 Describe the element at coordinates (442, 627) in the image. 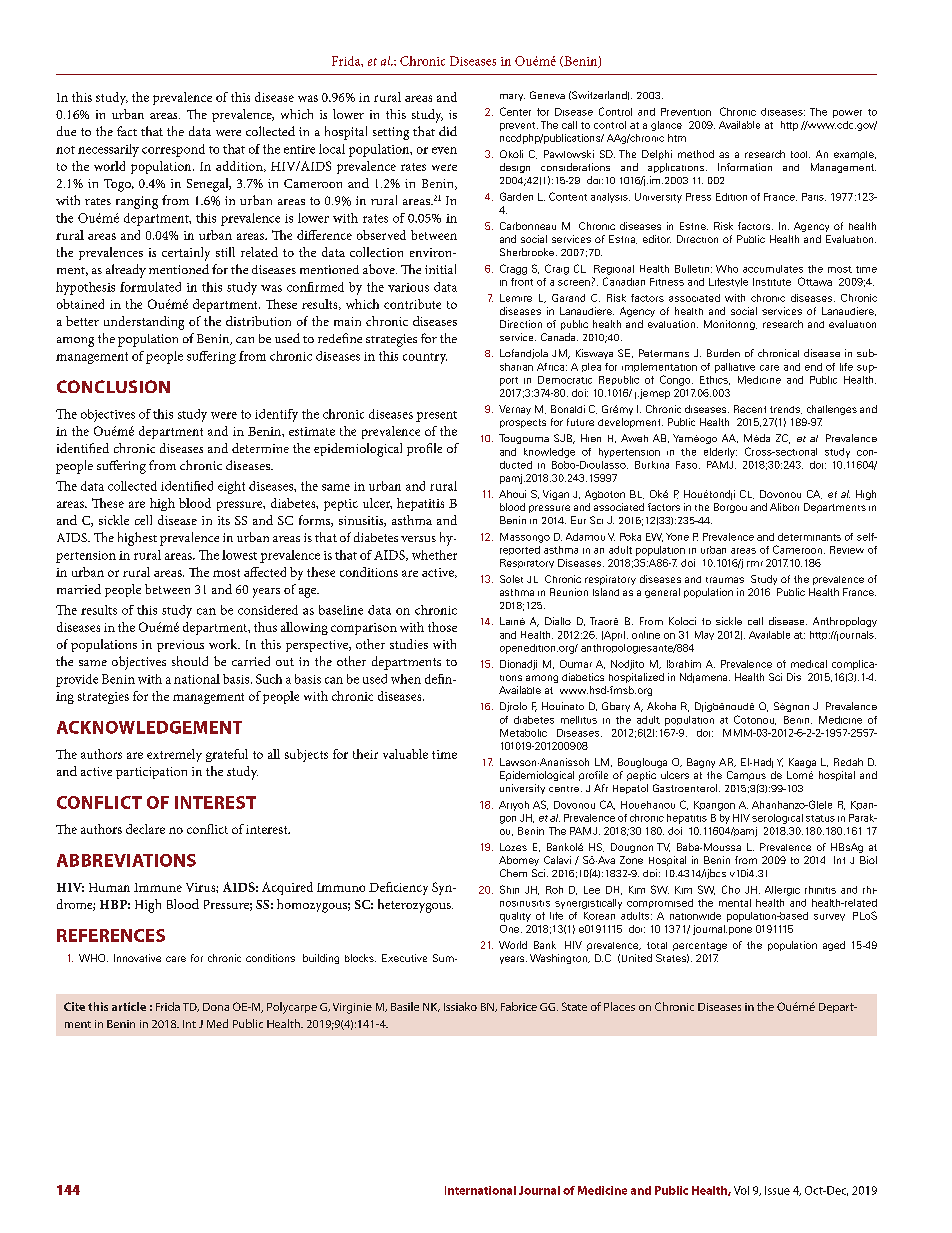

I see `those` at that location.
